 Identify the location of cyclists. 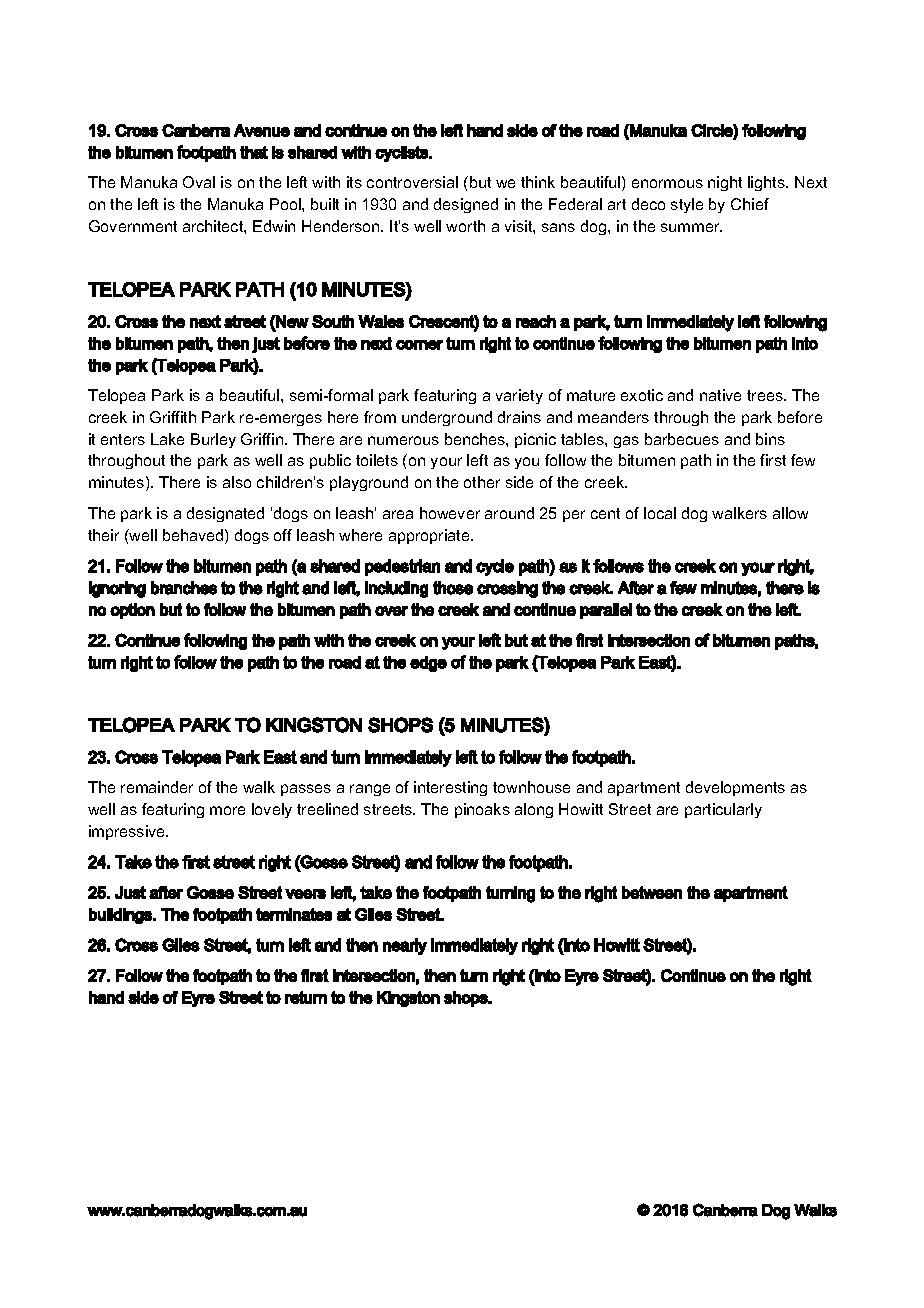
(402, 154).
